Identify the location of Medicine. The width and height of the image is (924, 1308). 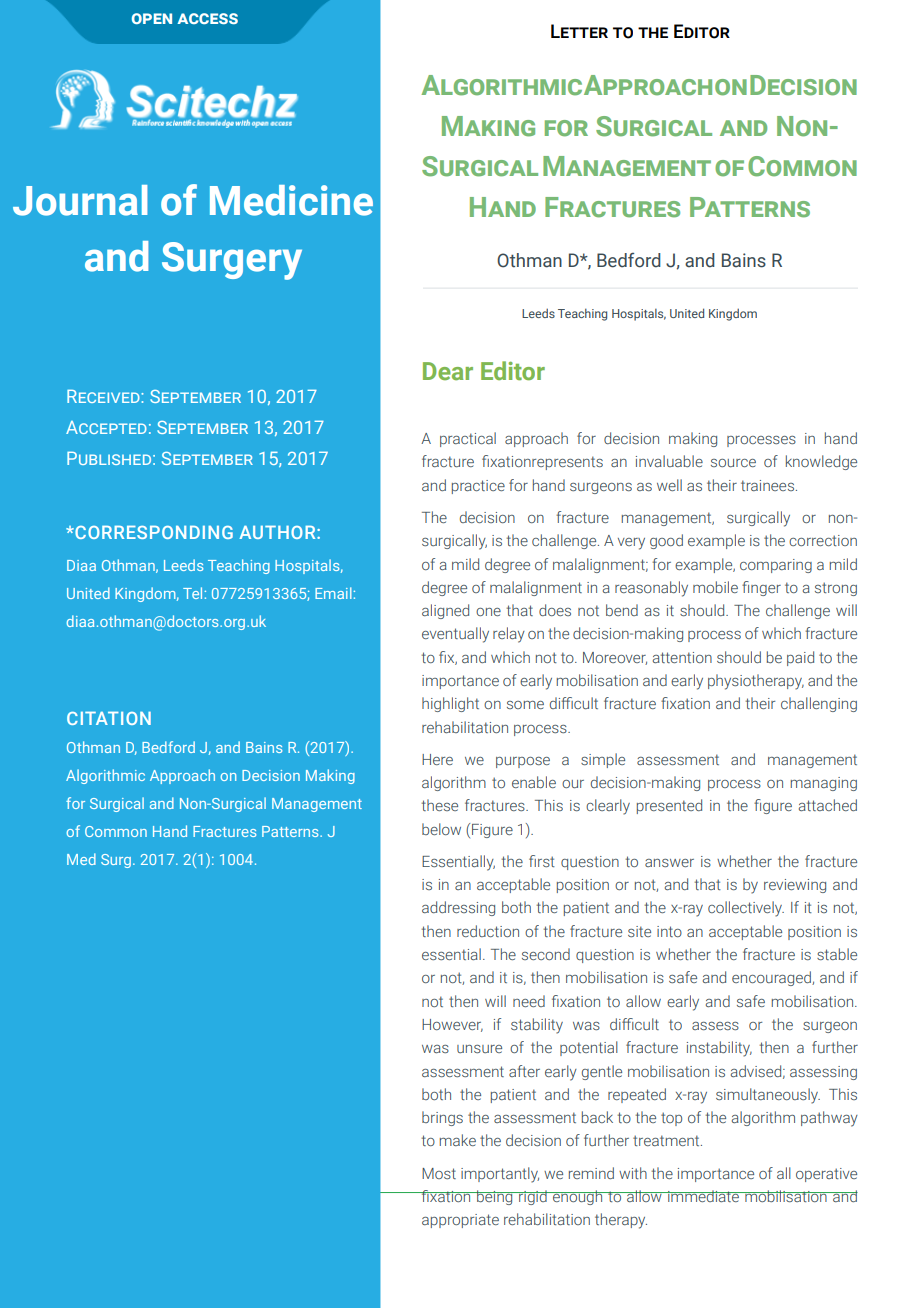
(291, 200).
